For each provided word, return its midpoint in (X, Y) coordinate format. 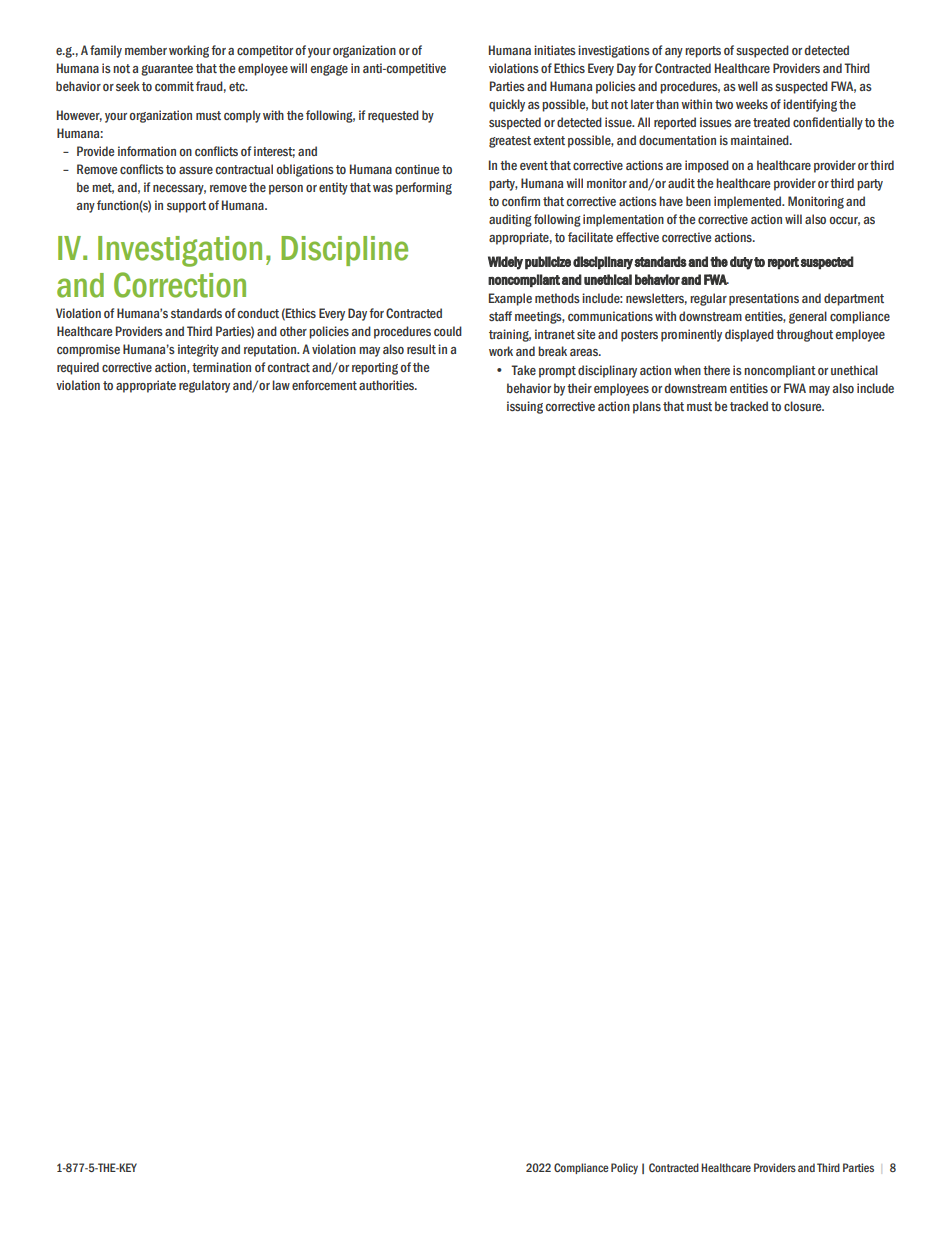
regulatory (204, 386)
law (281, 385)
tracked (749, 406)
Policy (624, 1169)
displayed (749, 335)
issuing (525, 407)
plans (647, 407)
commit (174, 86)
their (579, 388)
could (448, 331)
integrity (198, 350)
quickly (507, 105)
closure (804, 406)
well (748, 86)
